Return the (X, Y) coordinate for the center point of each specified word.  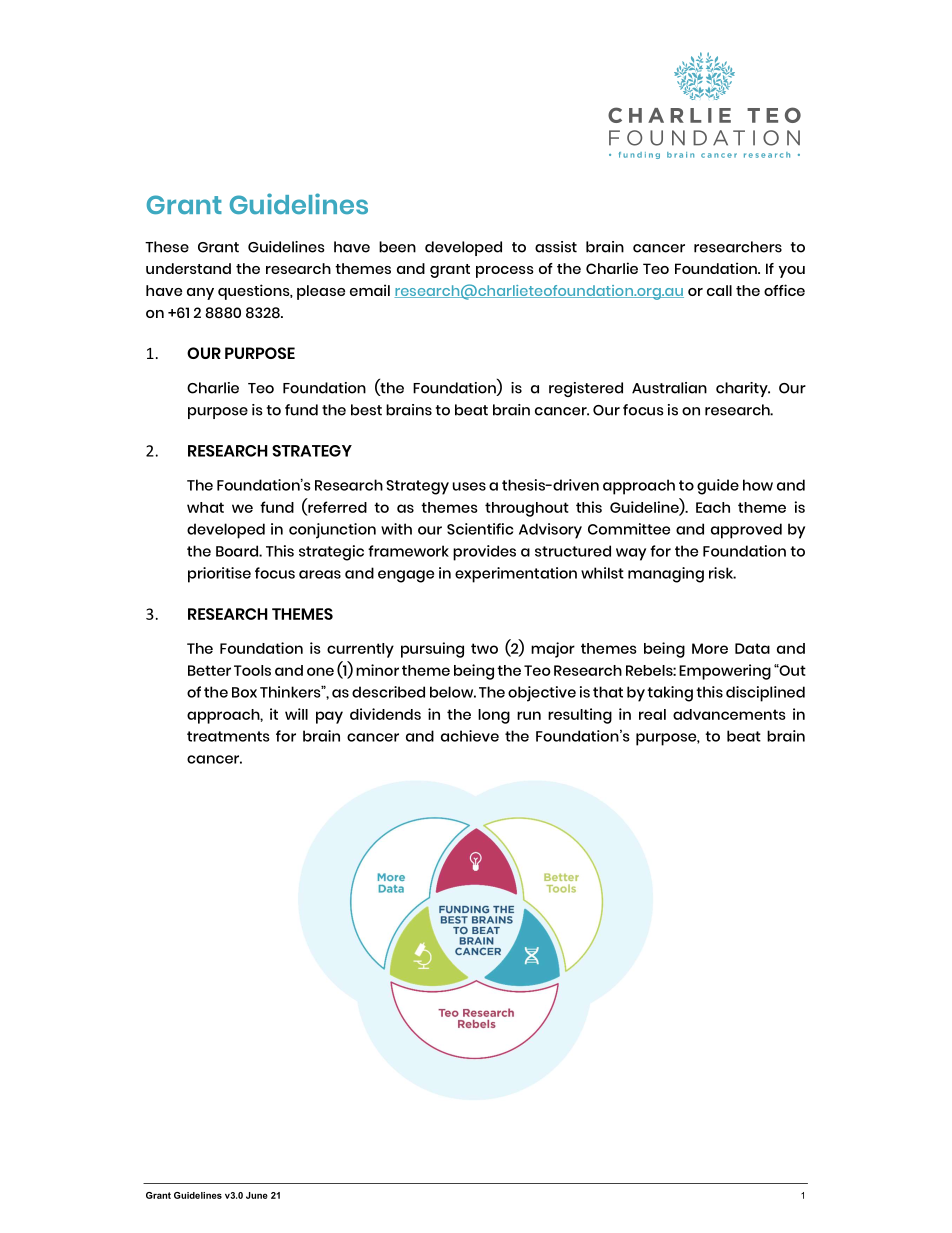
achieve (470, 736)
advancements (729, 714)
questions (255, 292)
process (505, 272)
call (719, 290)
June (257, 1195)
